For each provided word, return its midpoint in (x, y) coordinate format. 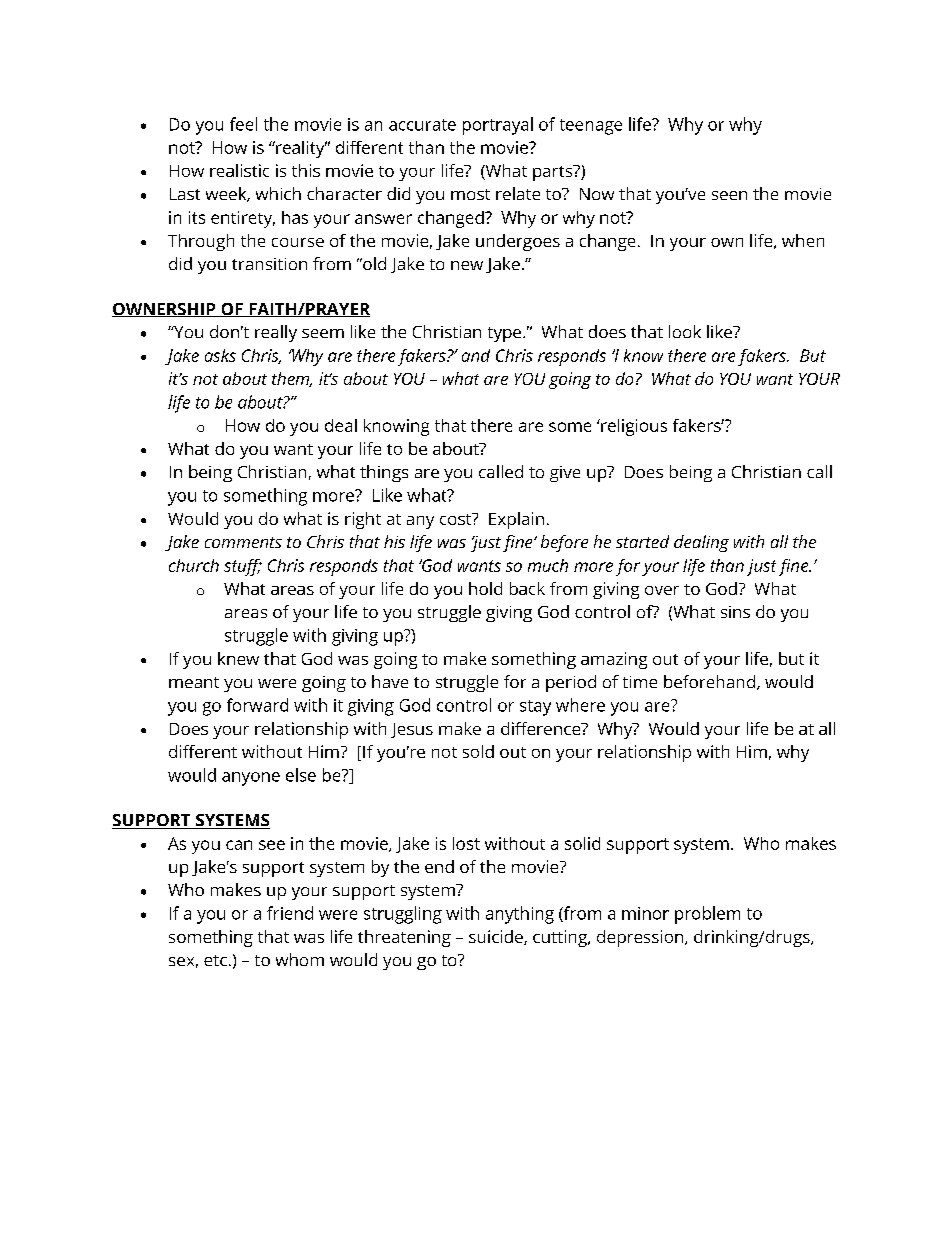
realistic (239, 170)
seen (729, 195)
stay (535, 708)
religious (633, 427)
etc (215, 960)
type (504, 334)
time (640, 682)
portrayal (498, 126)
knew (238, 658)
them (292, 379)
